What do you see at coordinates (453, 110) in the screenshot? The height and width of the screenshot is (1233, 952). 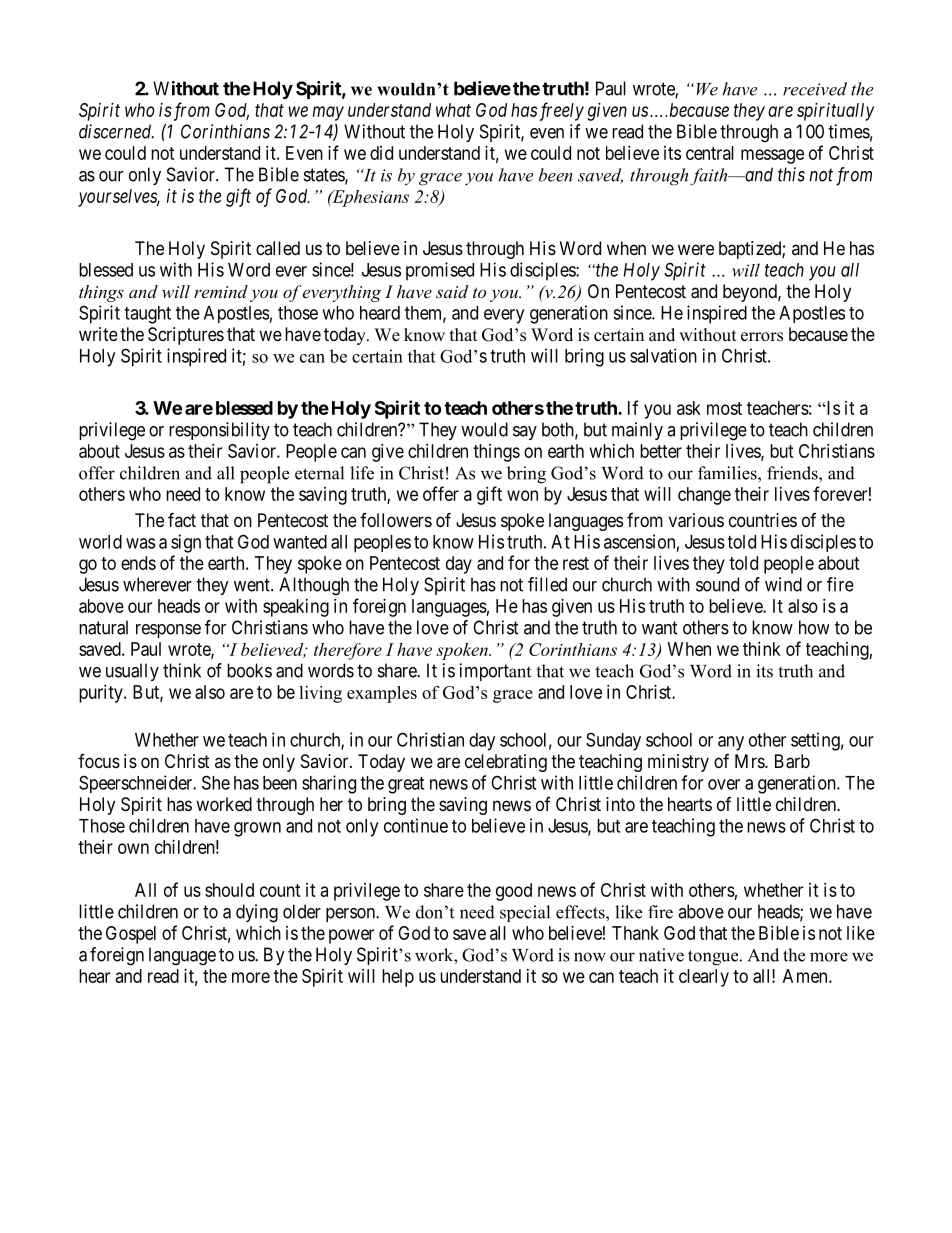 I see `what` at bounding box center [453, 110].
